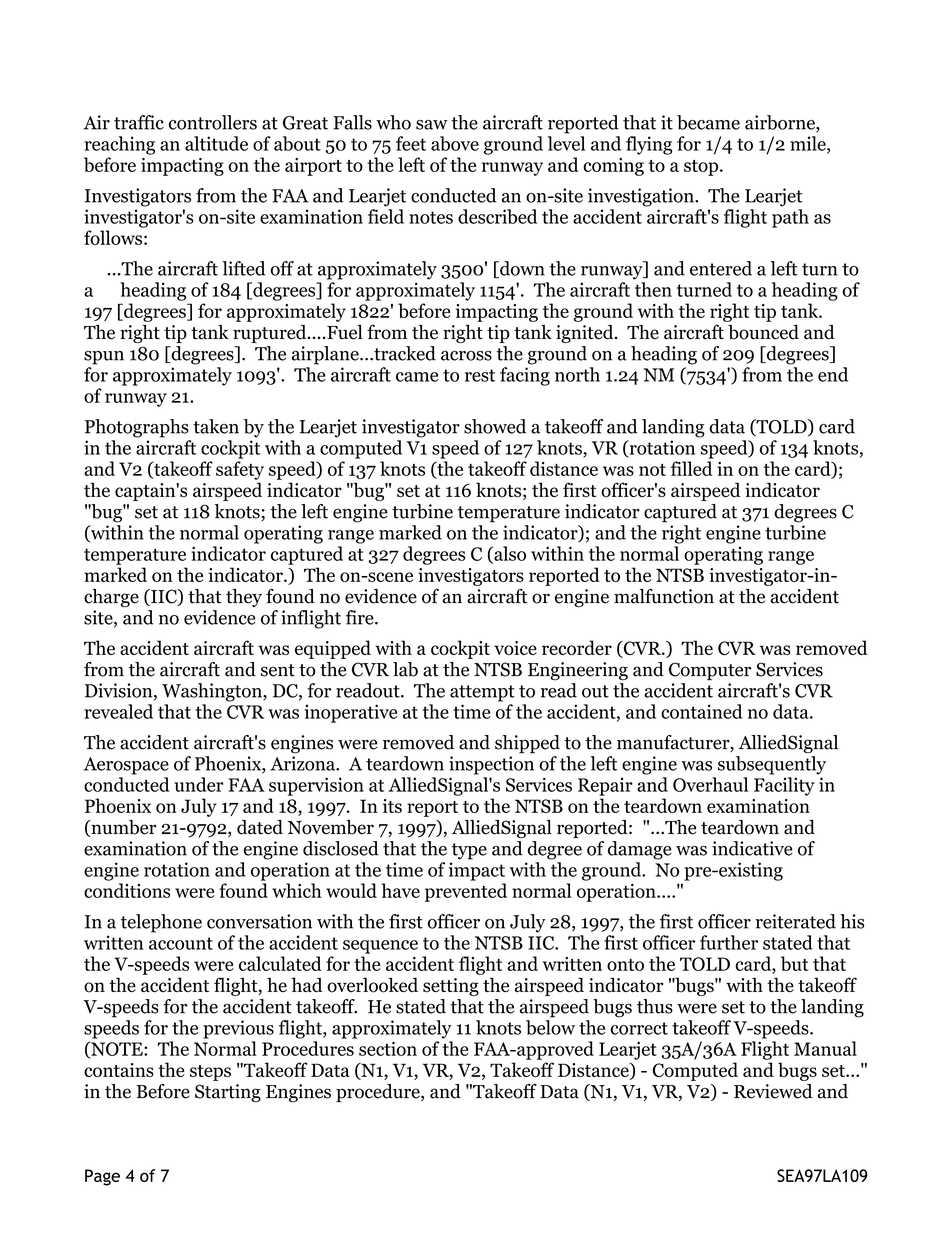  Describe the element at coordinates (455, 143) in the screenshot. I see `above` at that location.
